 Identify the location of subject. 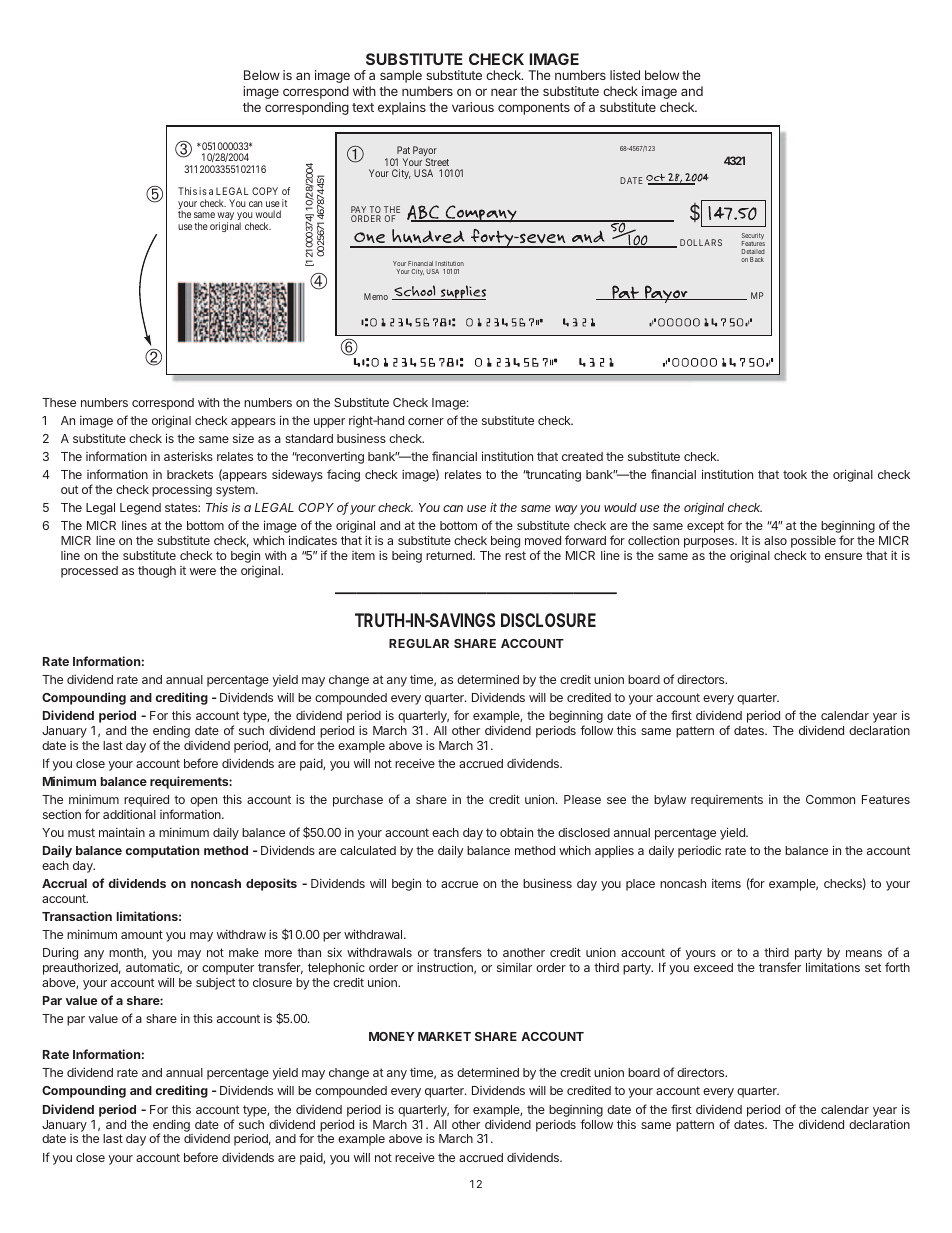
(215, 984).
